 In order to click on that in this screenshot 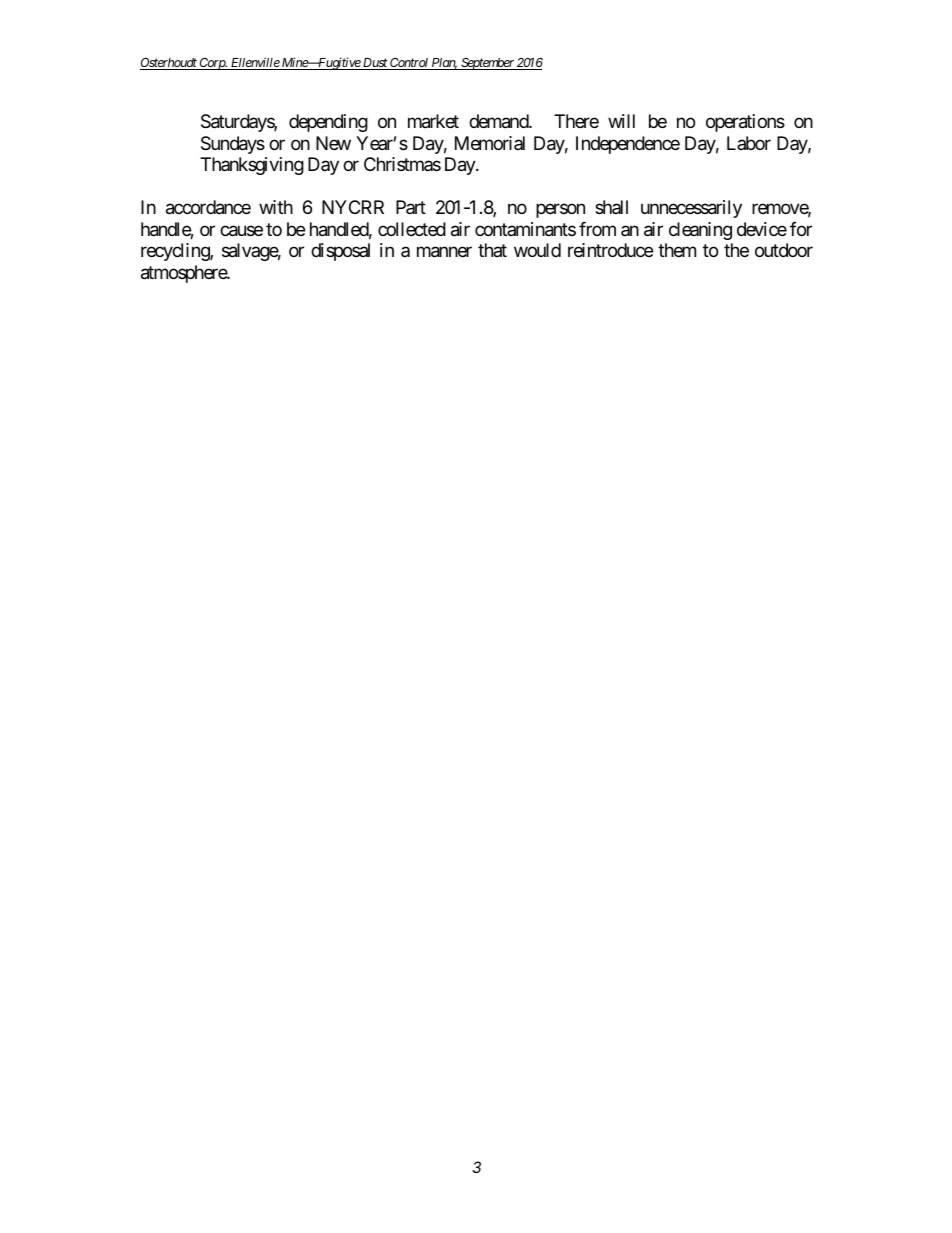, I will do `click(492, 250)`.
